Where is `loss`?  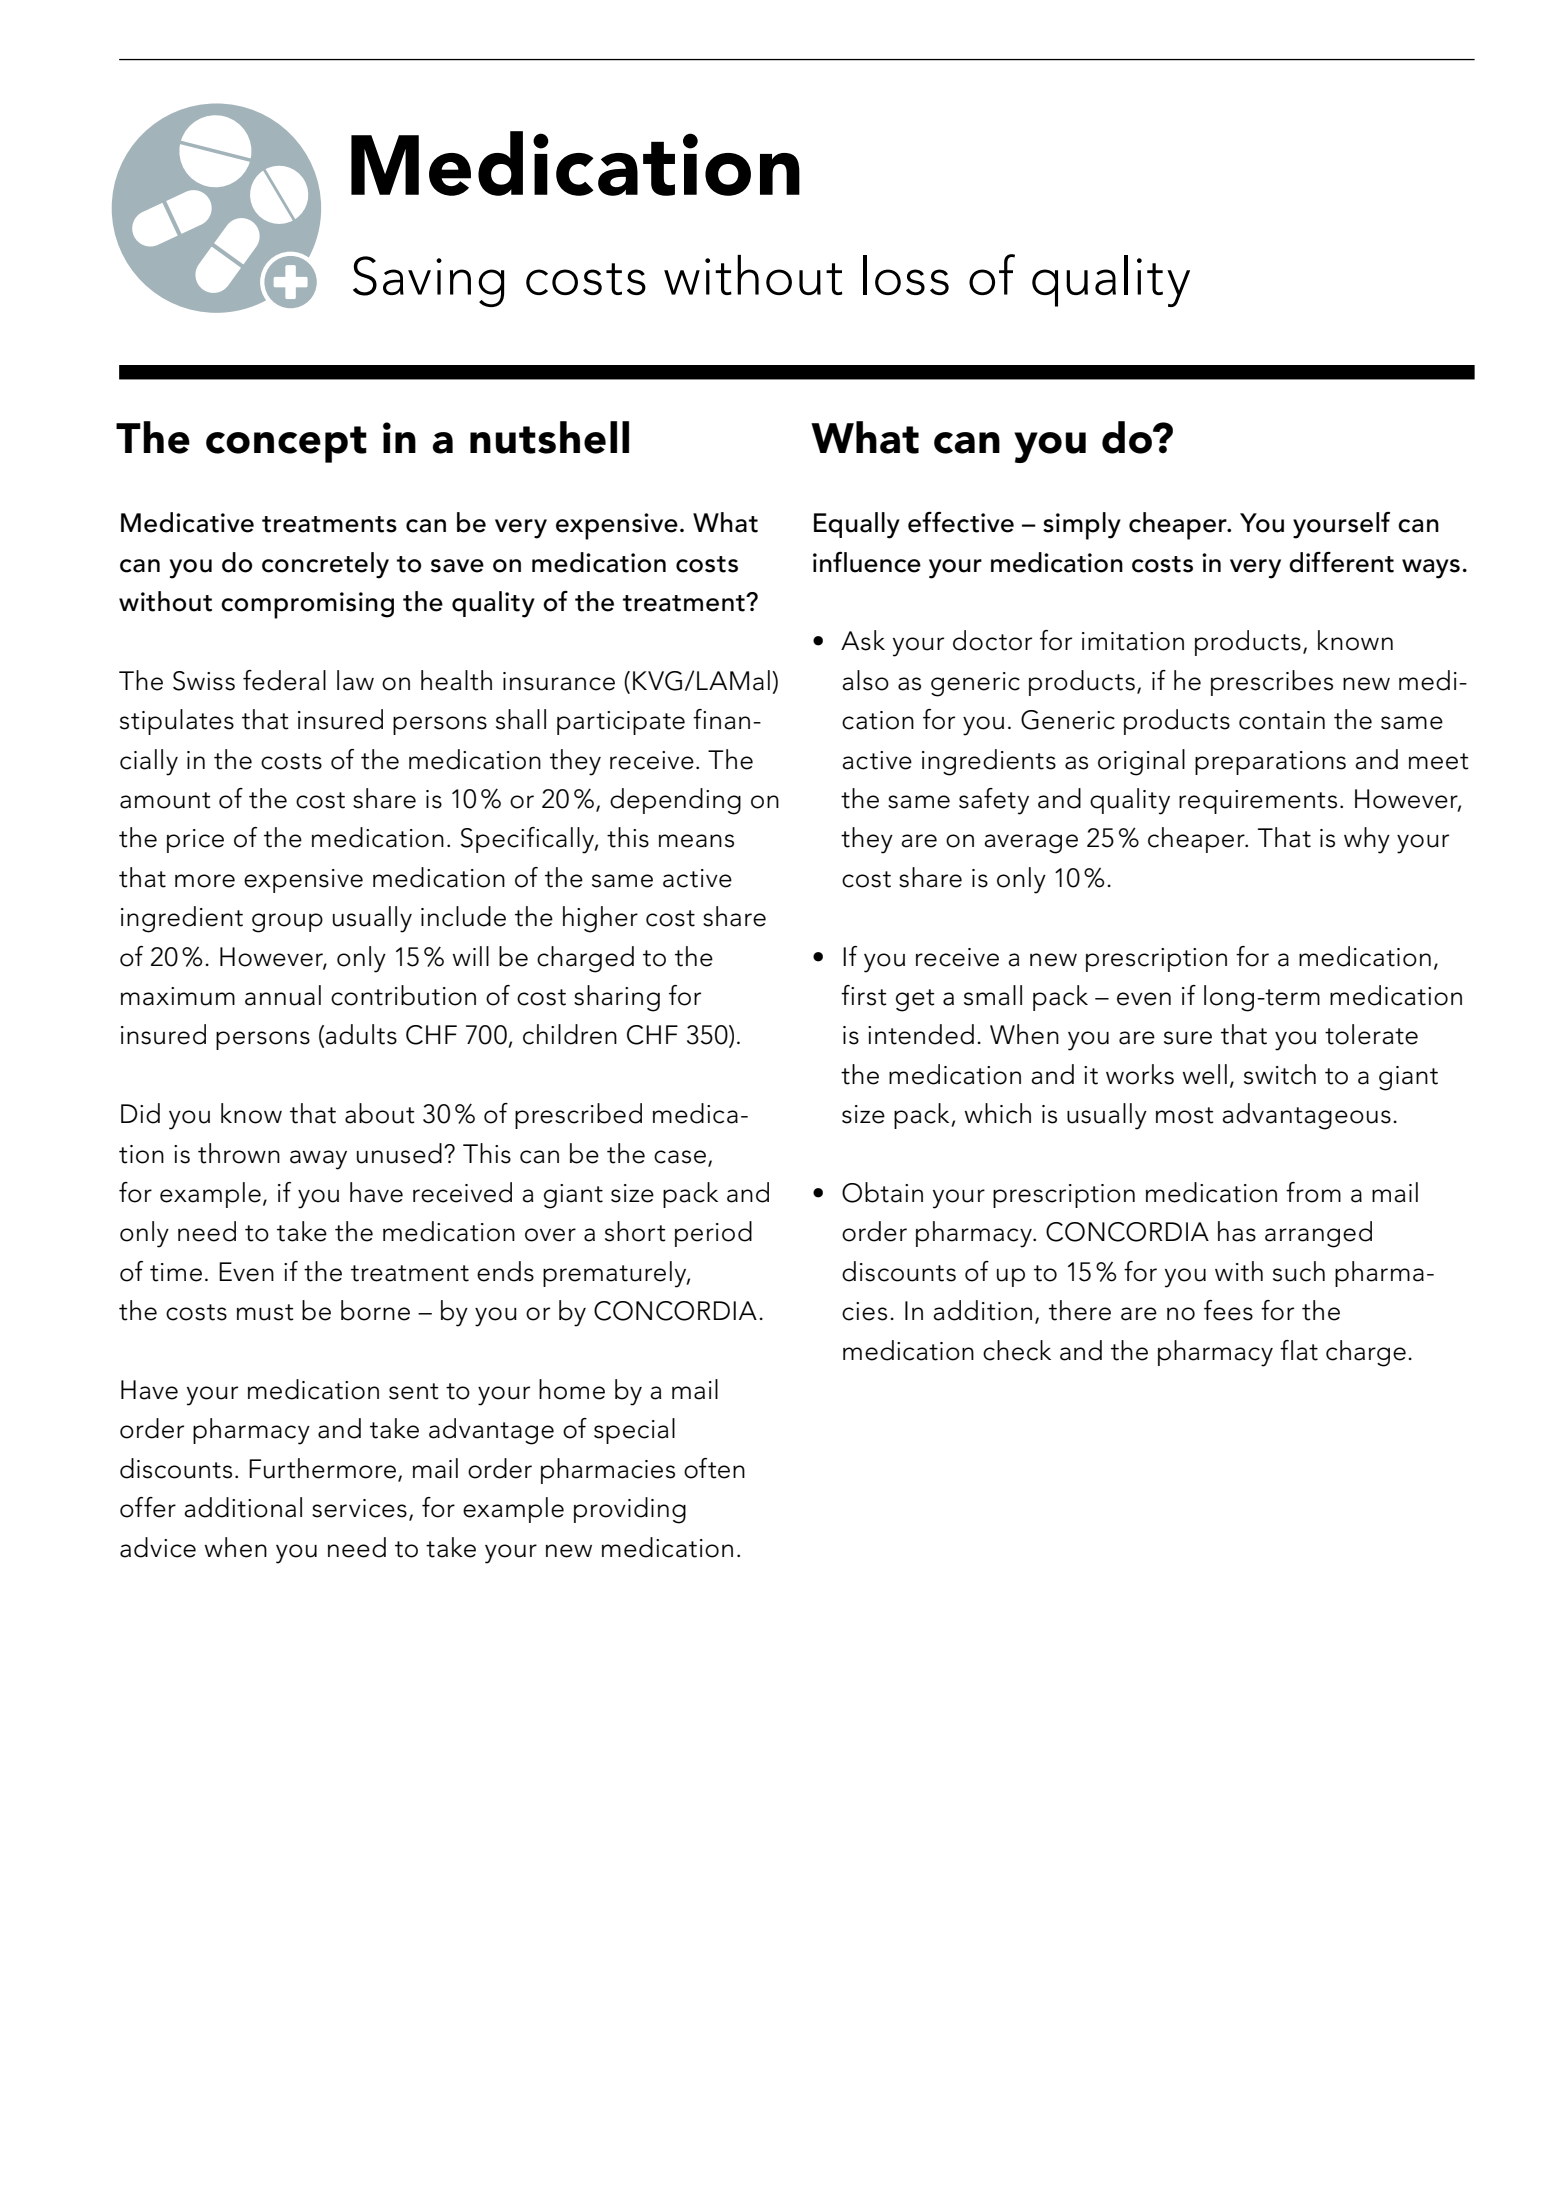
loss is located at coordinates (906, 275).
